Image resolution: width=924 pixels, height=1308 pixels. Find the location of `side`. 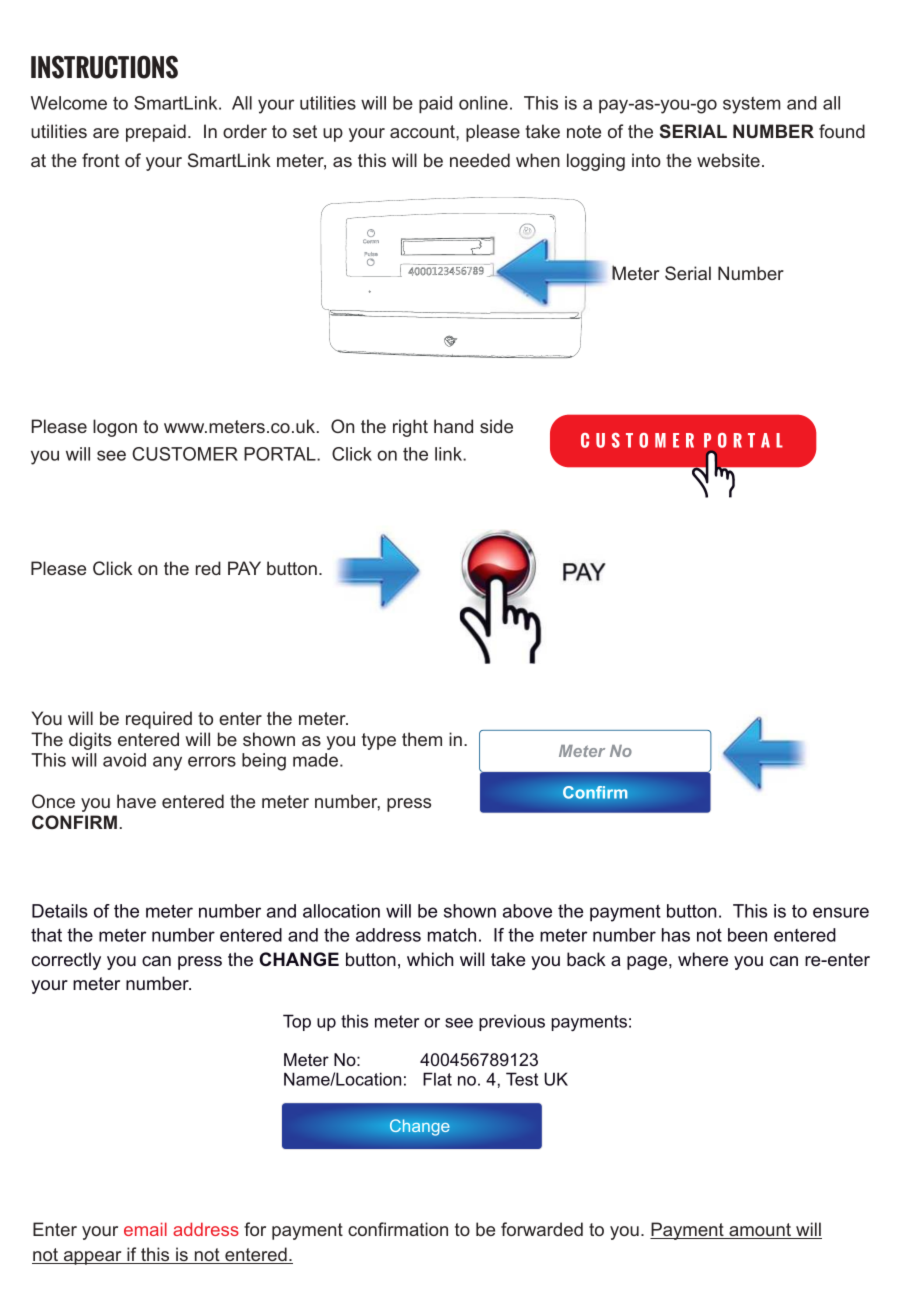

side is located at coordinates (496, 426).
